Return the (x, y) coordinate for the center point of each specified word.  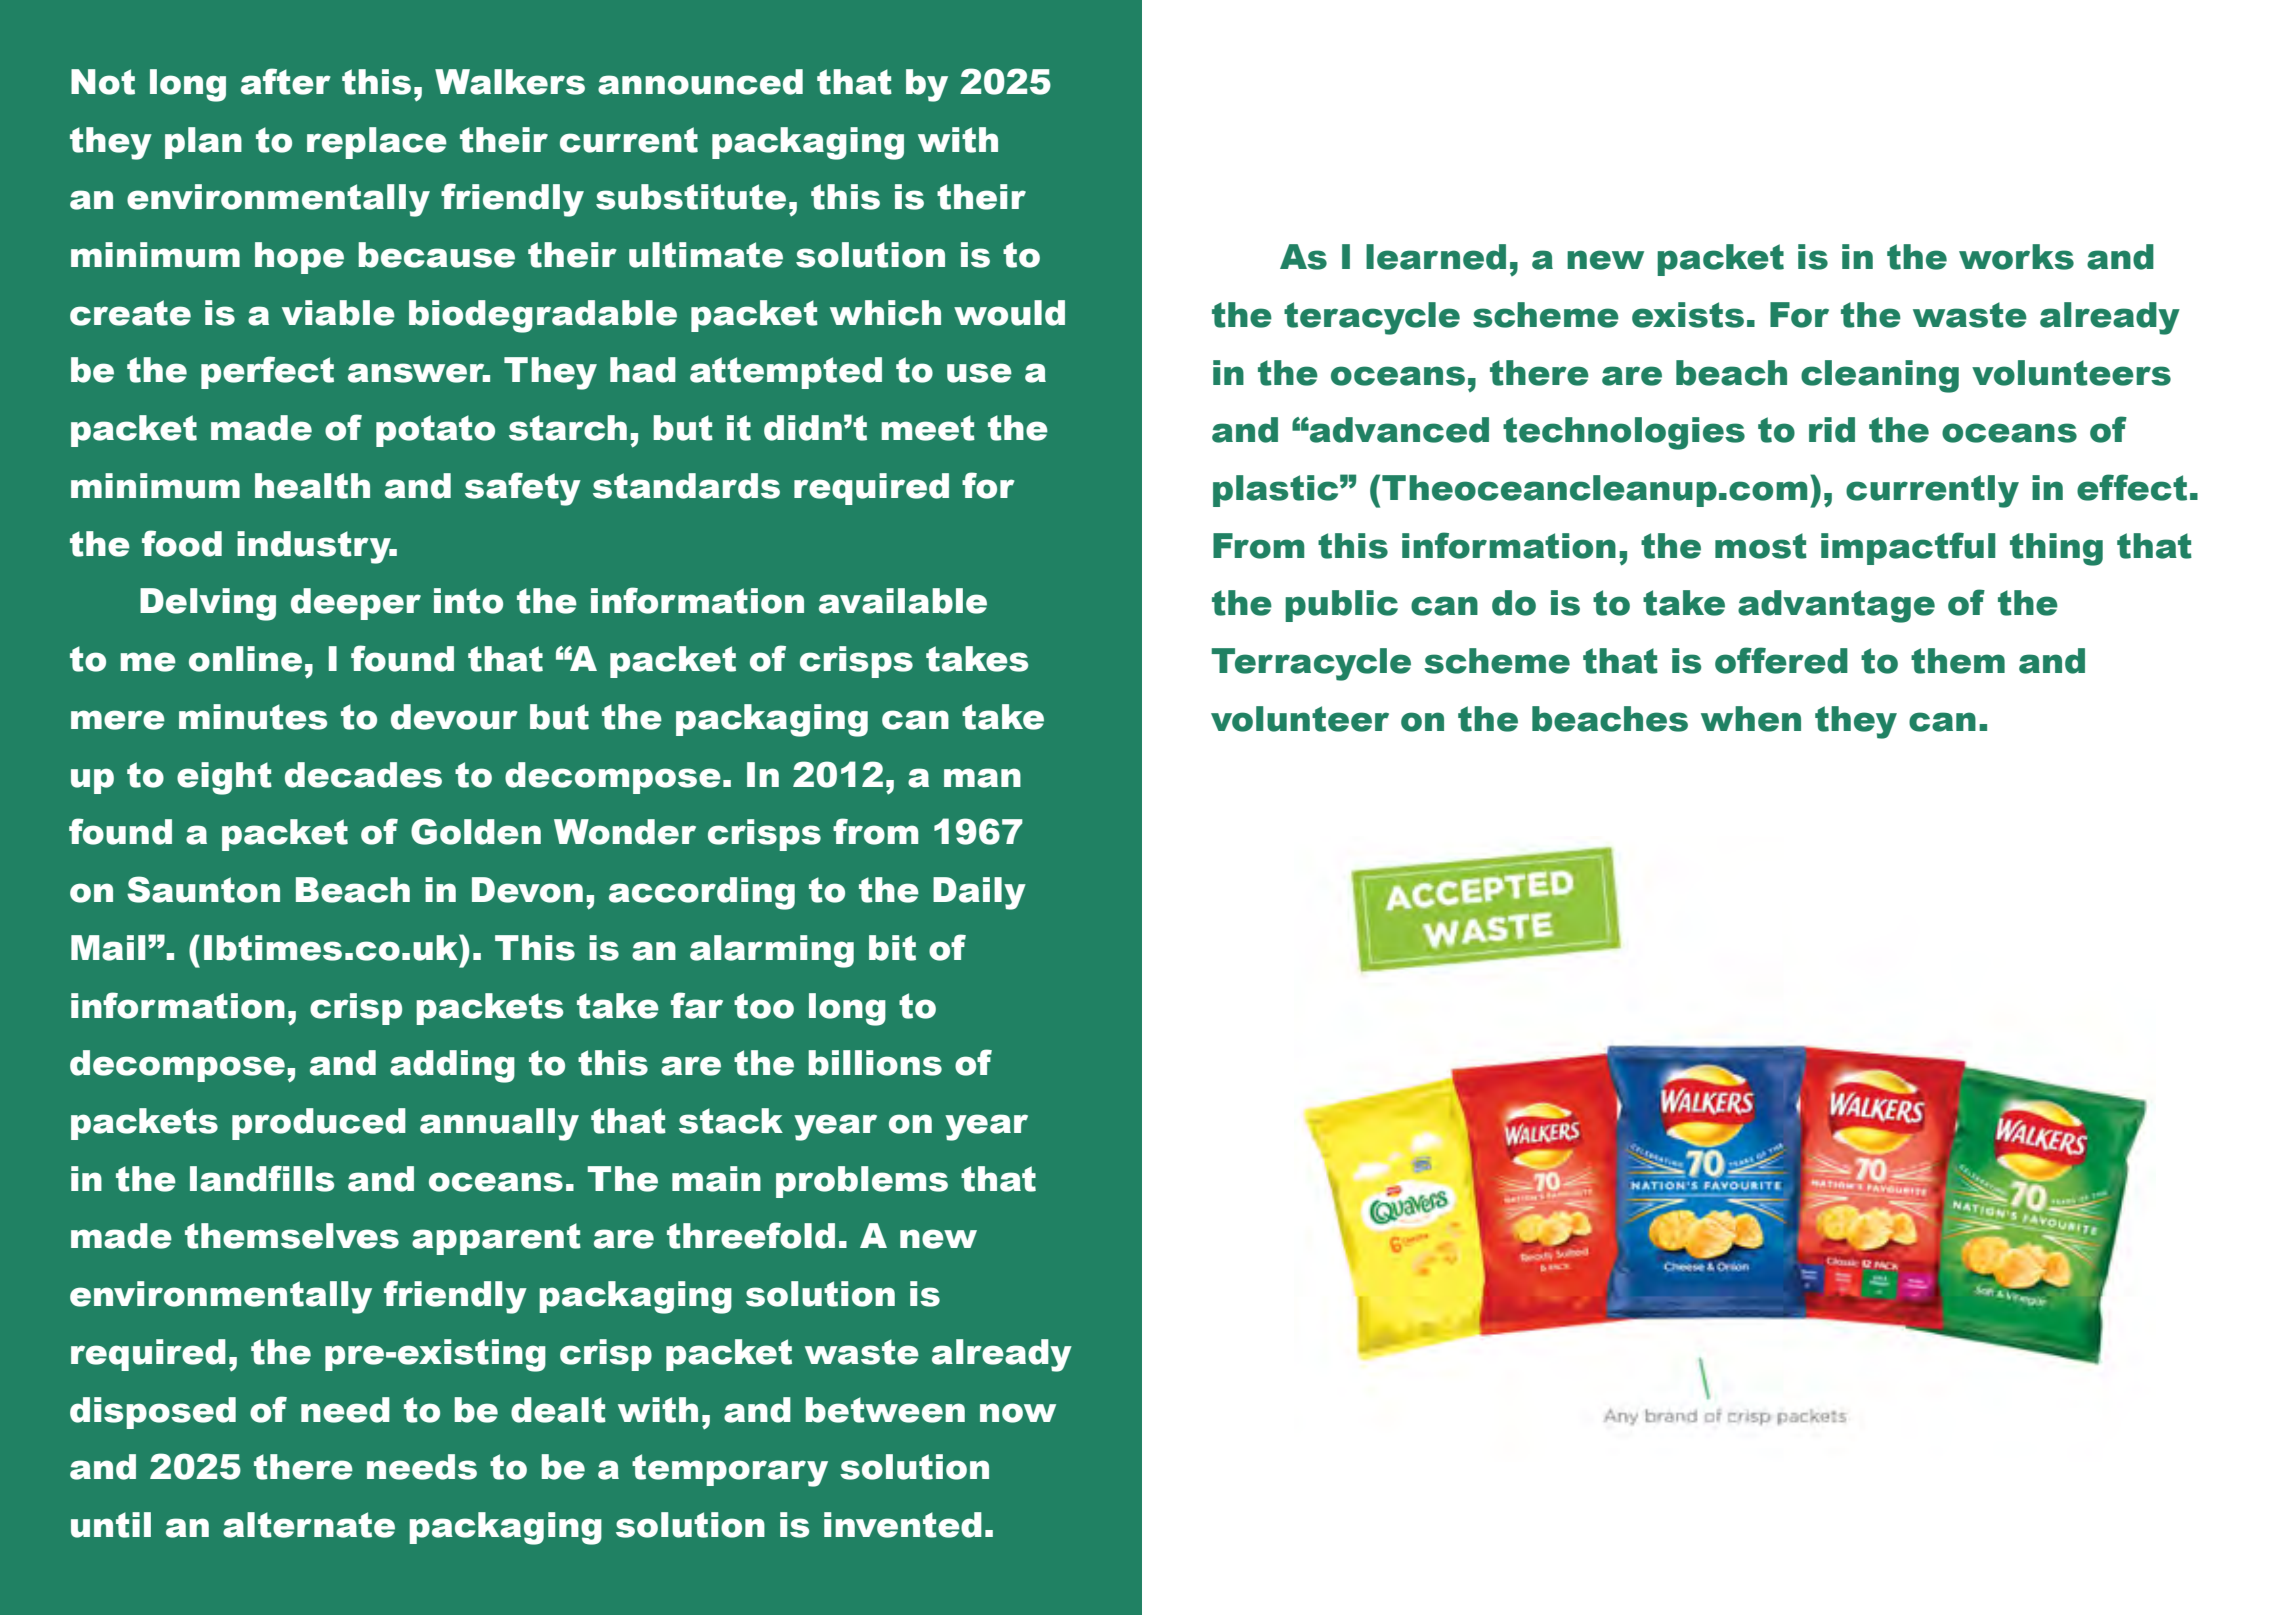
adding (452, 1066)
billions (875, 1063)
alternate (309, 1525)
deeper (356, 604)
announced (700, 82)
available (903, 601)
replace (377, 143)
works (2016, 257)
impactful (1908, 548)
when (1751, 719)
